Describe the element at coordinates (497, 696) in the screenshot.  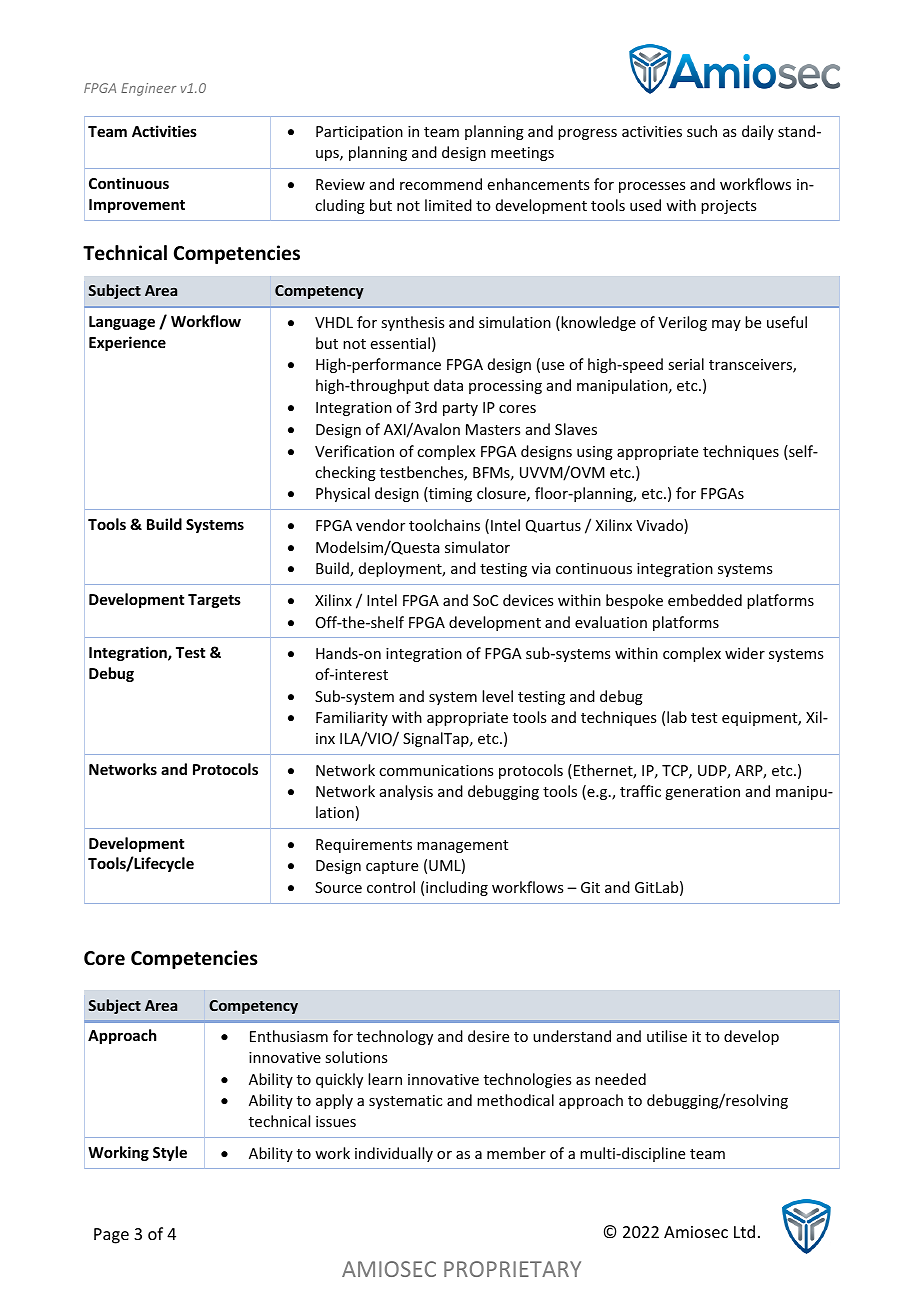
I see `level` at that location.
